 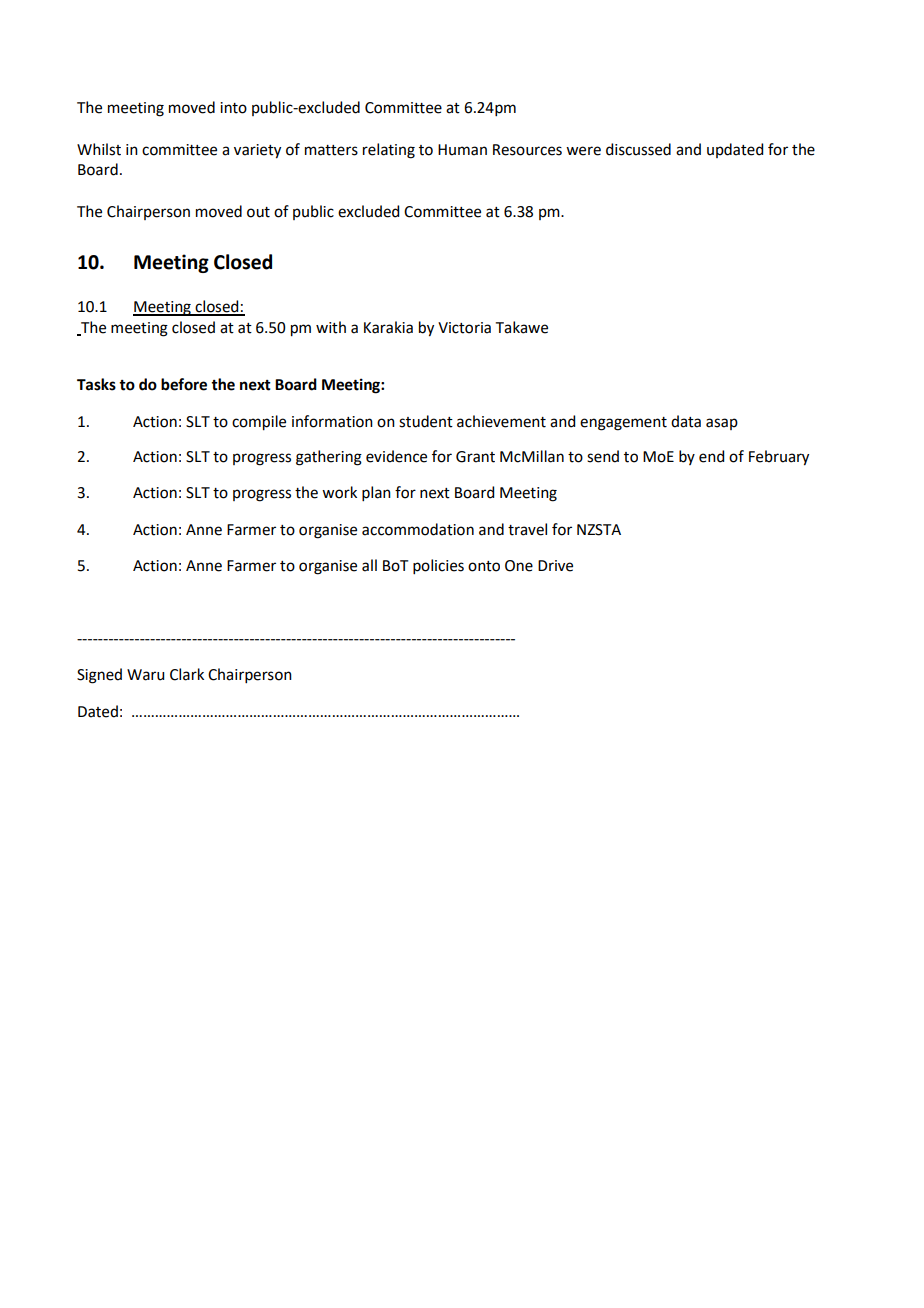 What do you see at coordinates (464, 328) in the page?
I see `Victoria` at bounding box center [464, 328].
